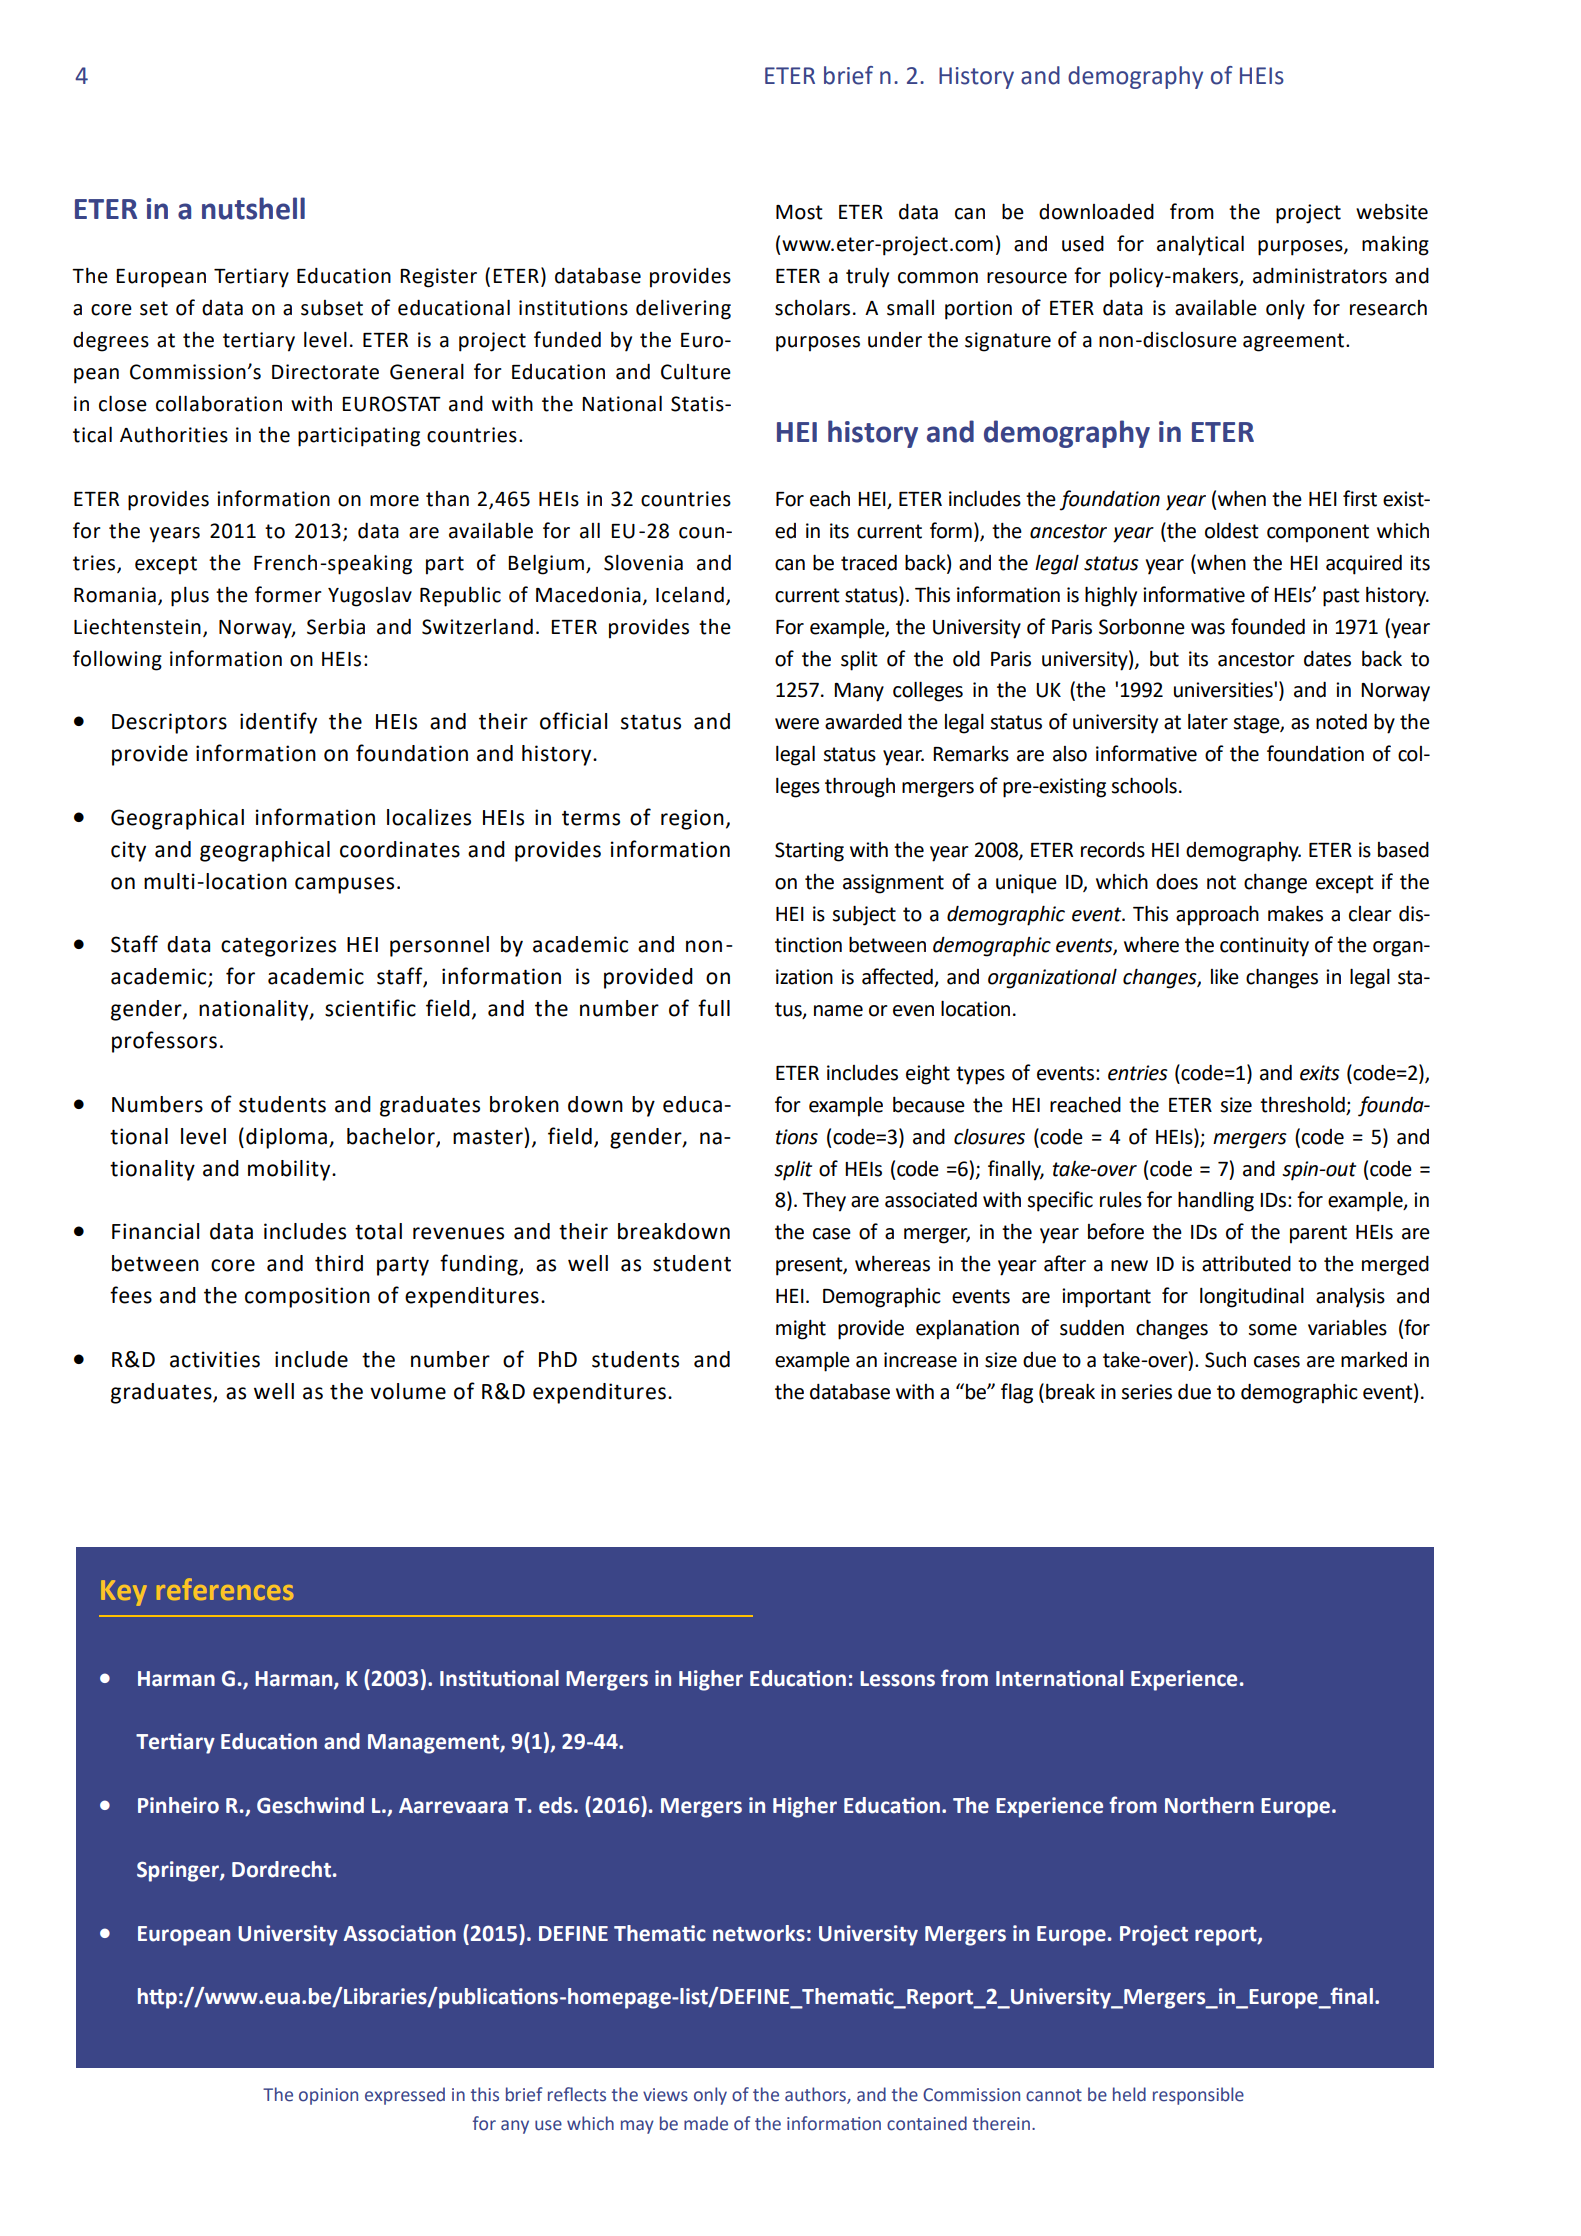  I want to click on handling, so click(1216, 1201).
